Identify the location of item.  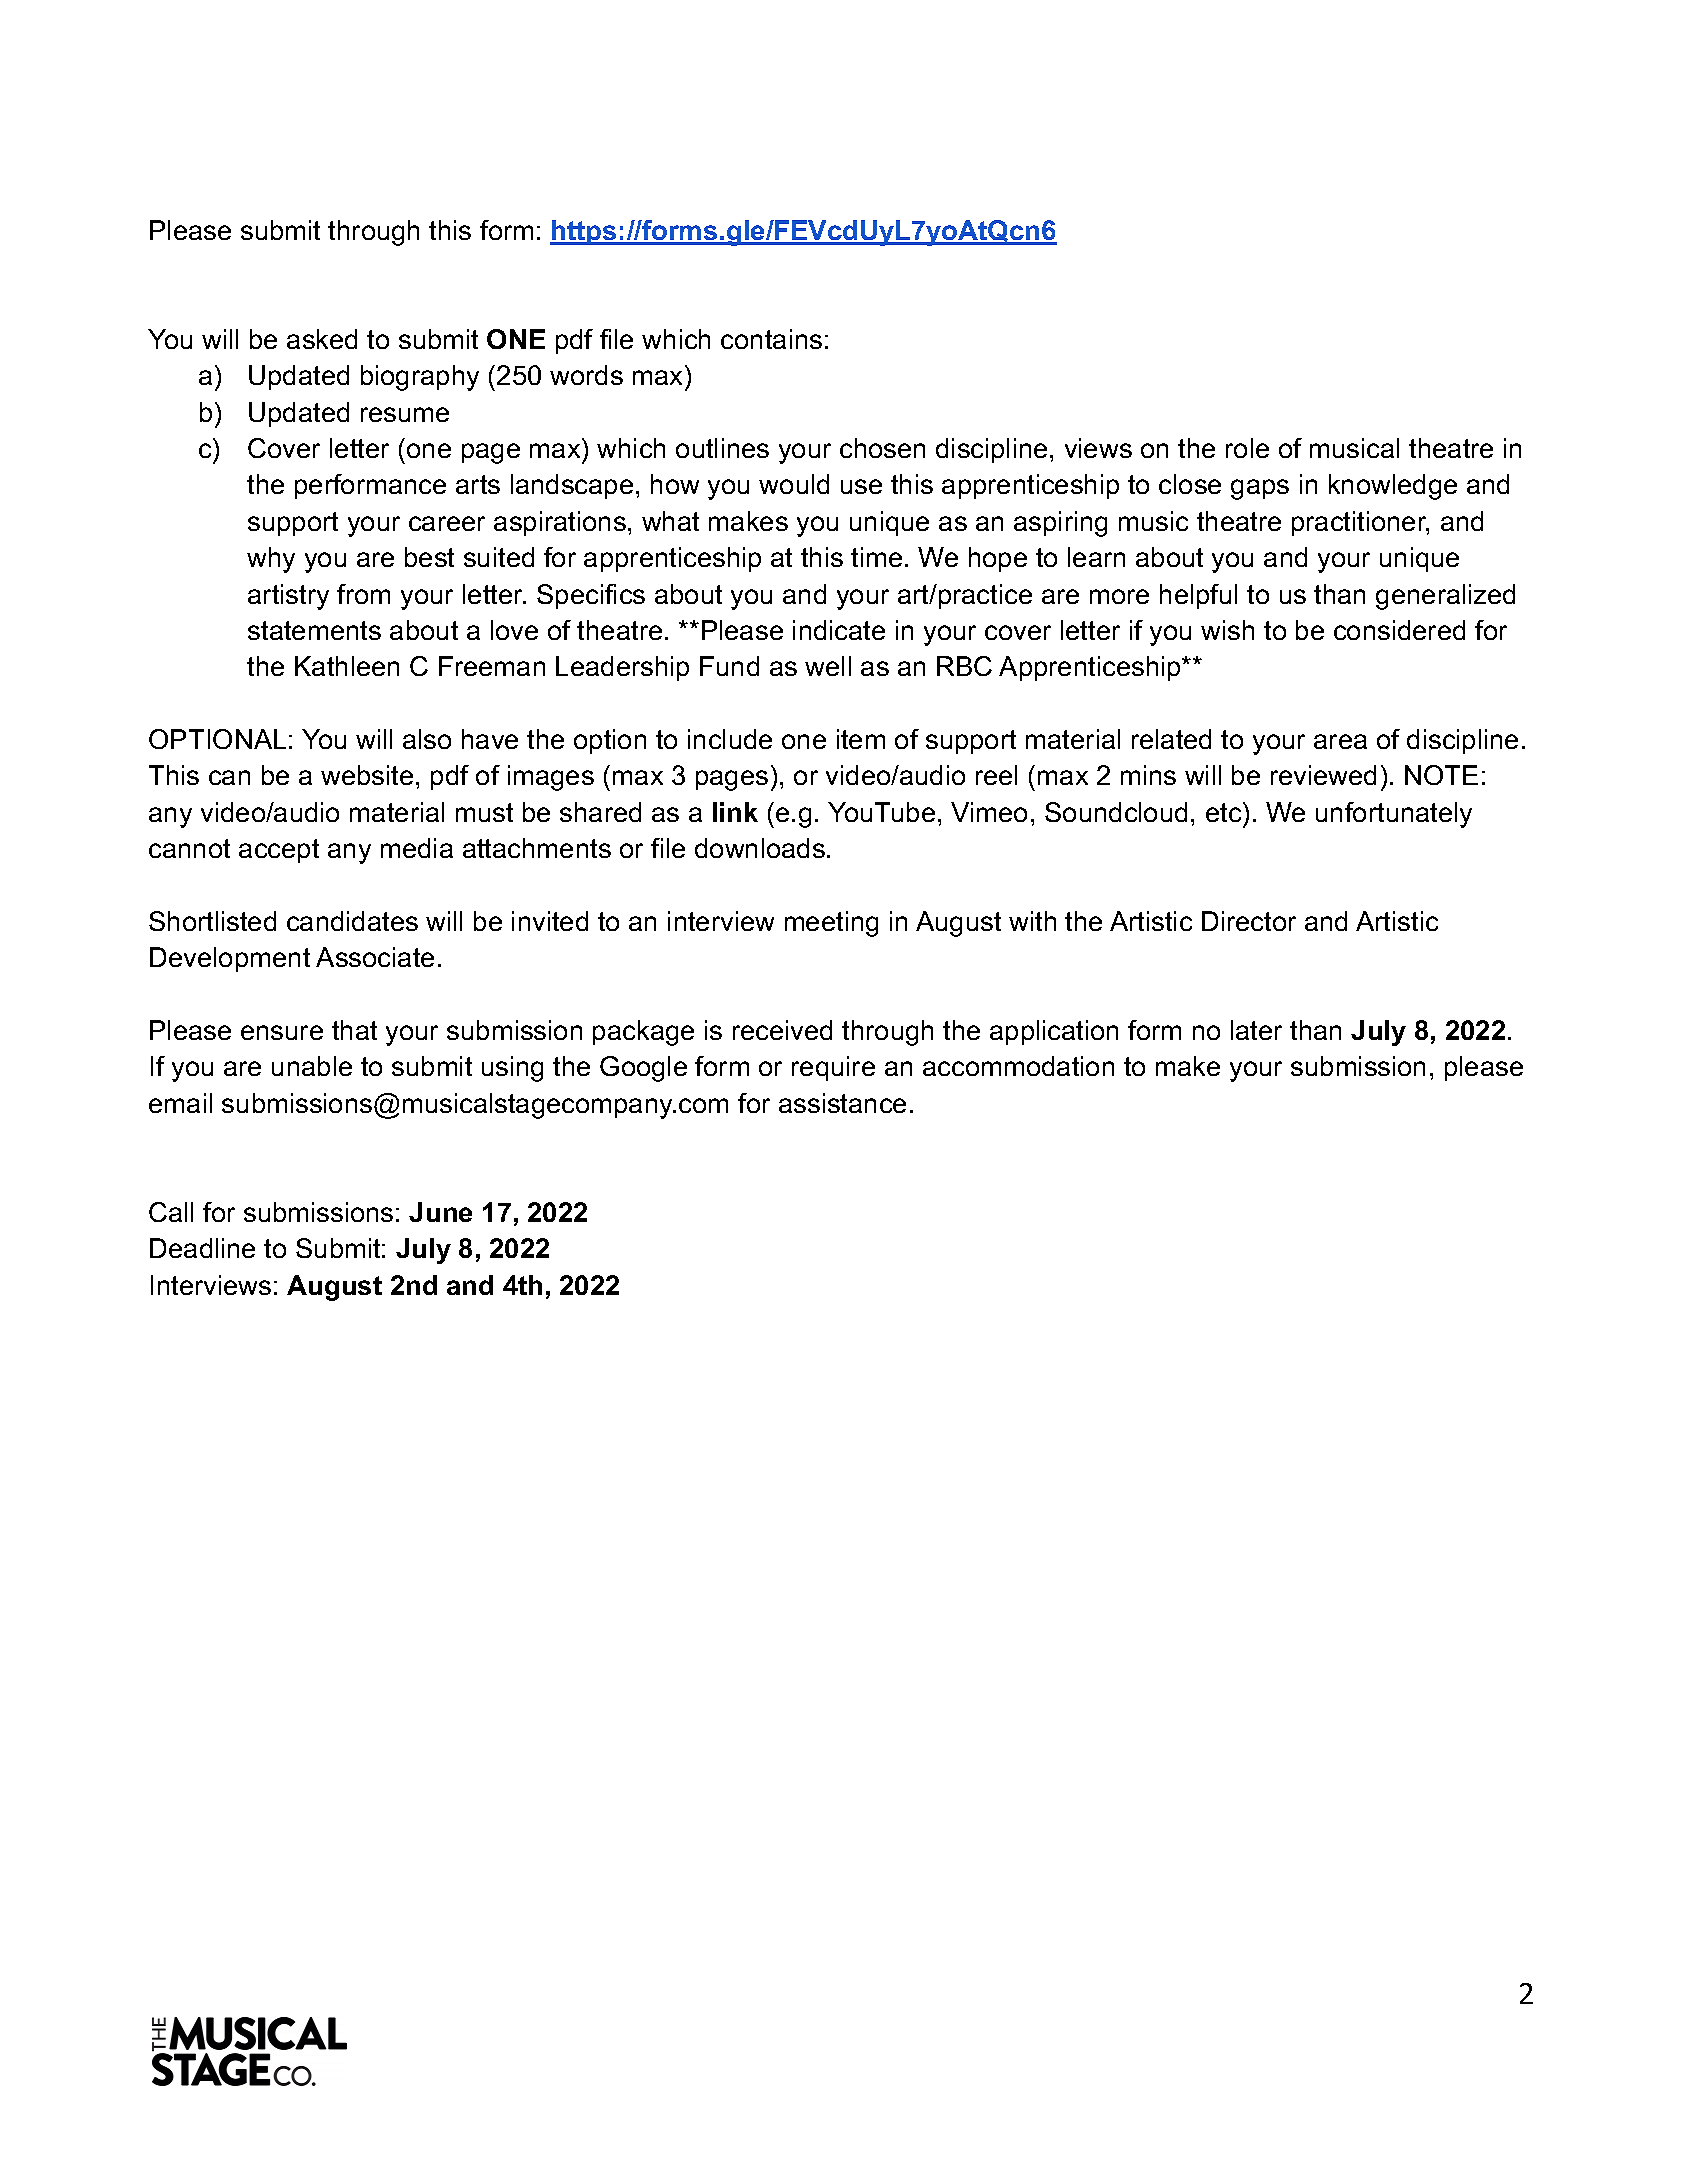
(861, 739).
